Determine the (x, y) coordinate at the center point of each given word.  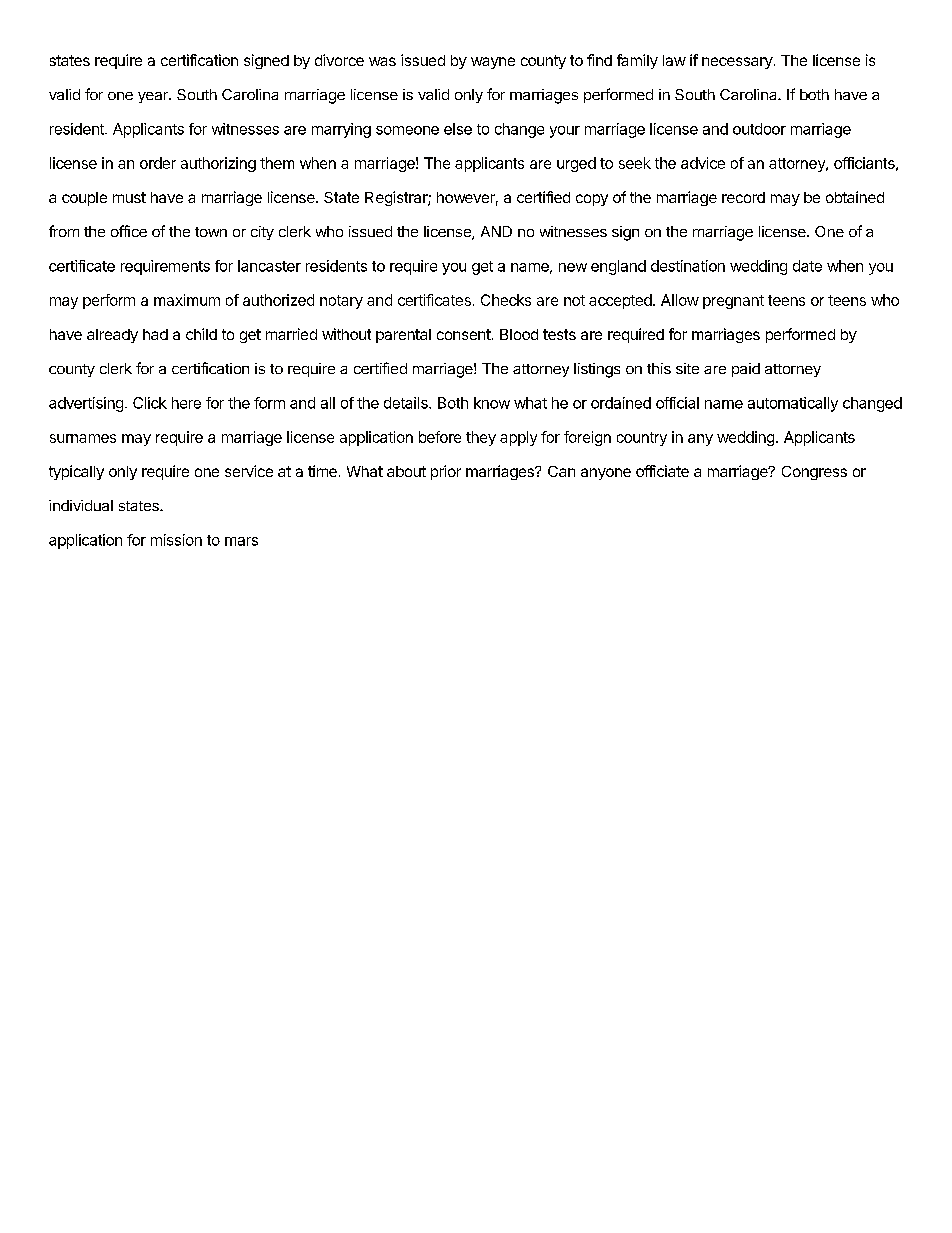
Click (150, 403)
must (129, 197)
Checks (506, 300)
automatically (793, 404)
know (492, 403)
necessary (737, 63)
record (743, 197)
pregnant (733, 302)
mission (176, 540)
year (154, 97)
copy (592, 200)
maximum (187, 300)
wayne (493, 63)
